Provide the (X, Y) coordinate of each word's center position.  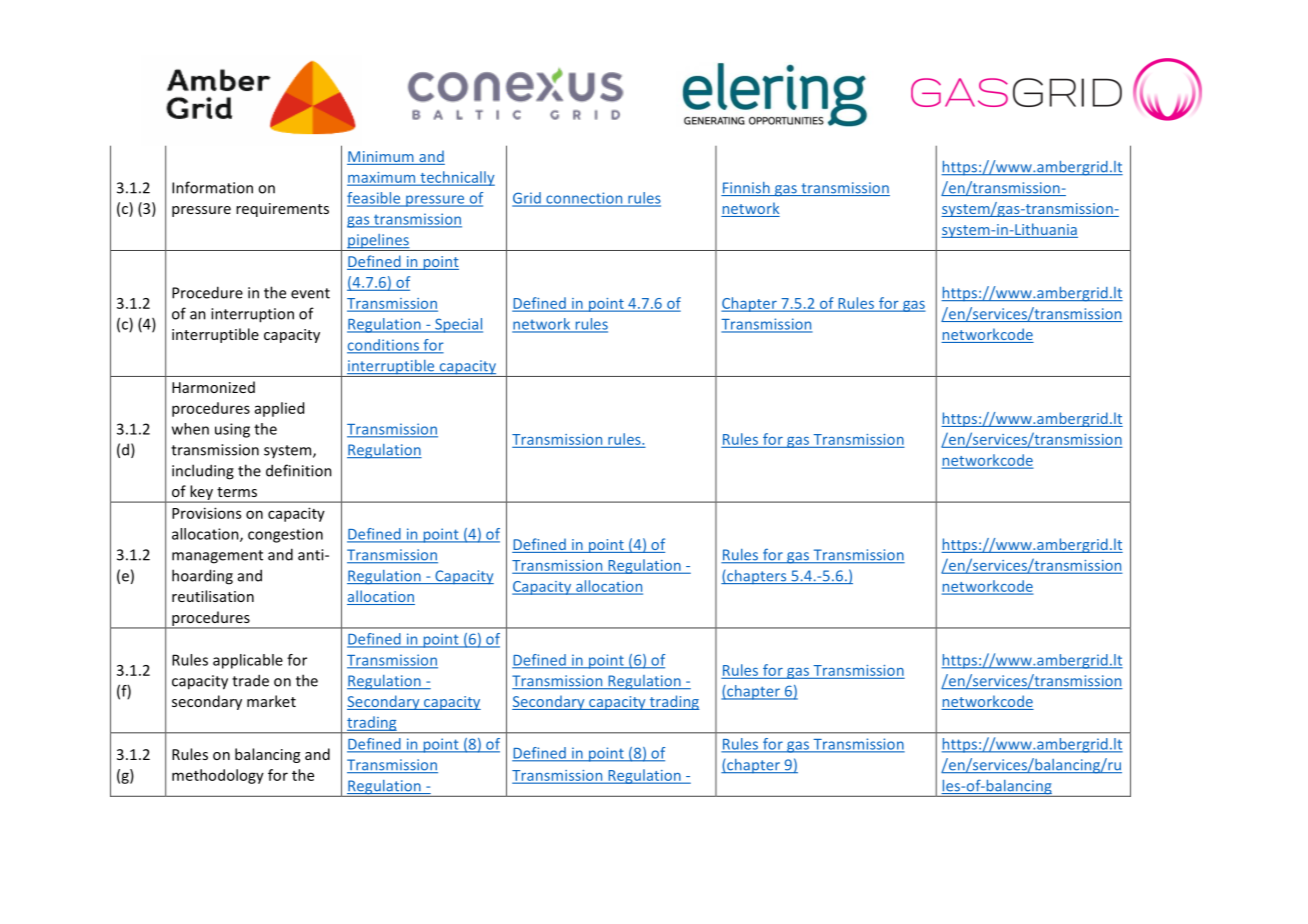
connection (584, 199)
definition (299, 470)
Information (212, 187)
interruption (252, 315)
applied (279, 409)
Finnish (746, 189)
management (217, 557)
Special (458, 325)
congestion (285, 535)
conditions (384, 346)
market (271, 701)
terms (237, 492)
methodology (218, 776)
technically (456, 178)
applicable (248, 661)
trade (250, 680)
